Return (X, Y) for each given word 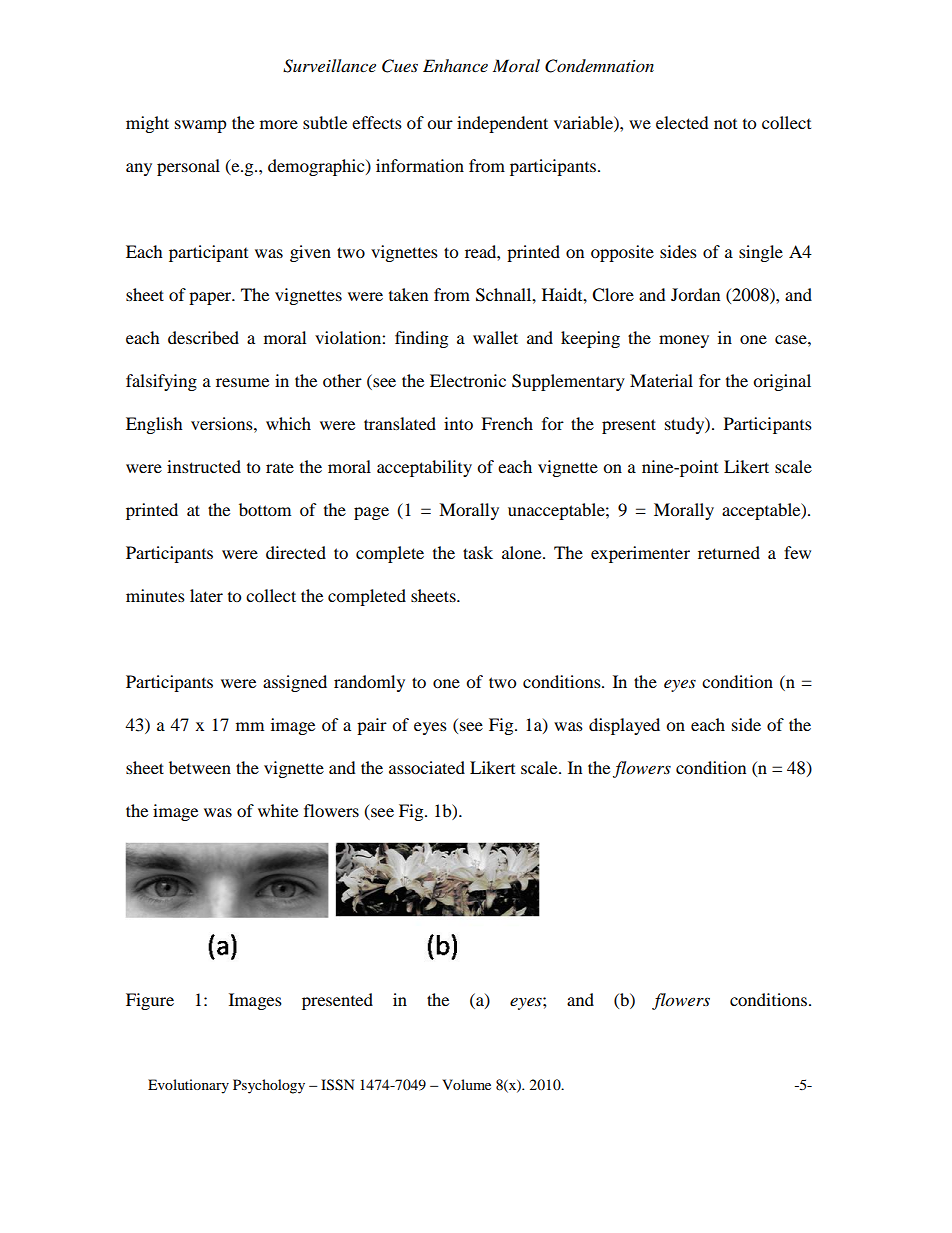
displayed (624, 726)
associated (427, 767)
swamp (201, 126)
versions (223, 423)
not (725, 124)
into (458, 423)
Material (661, 380)
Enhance (455, 65)
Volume (466, 1084)
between (200, 767)
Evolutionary (188, 1086)
